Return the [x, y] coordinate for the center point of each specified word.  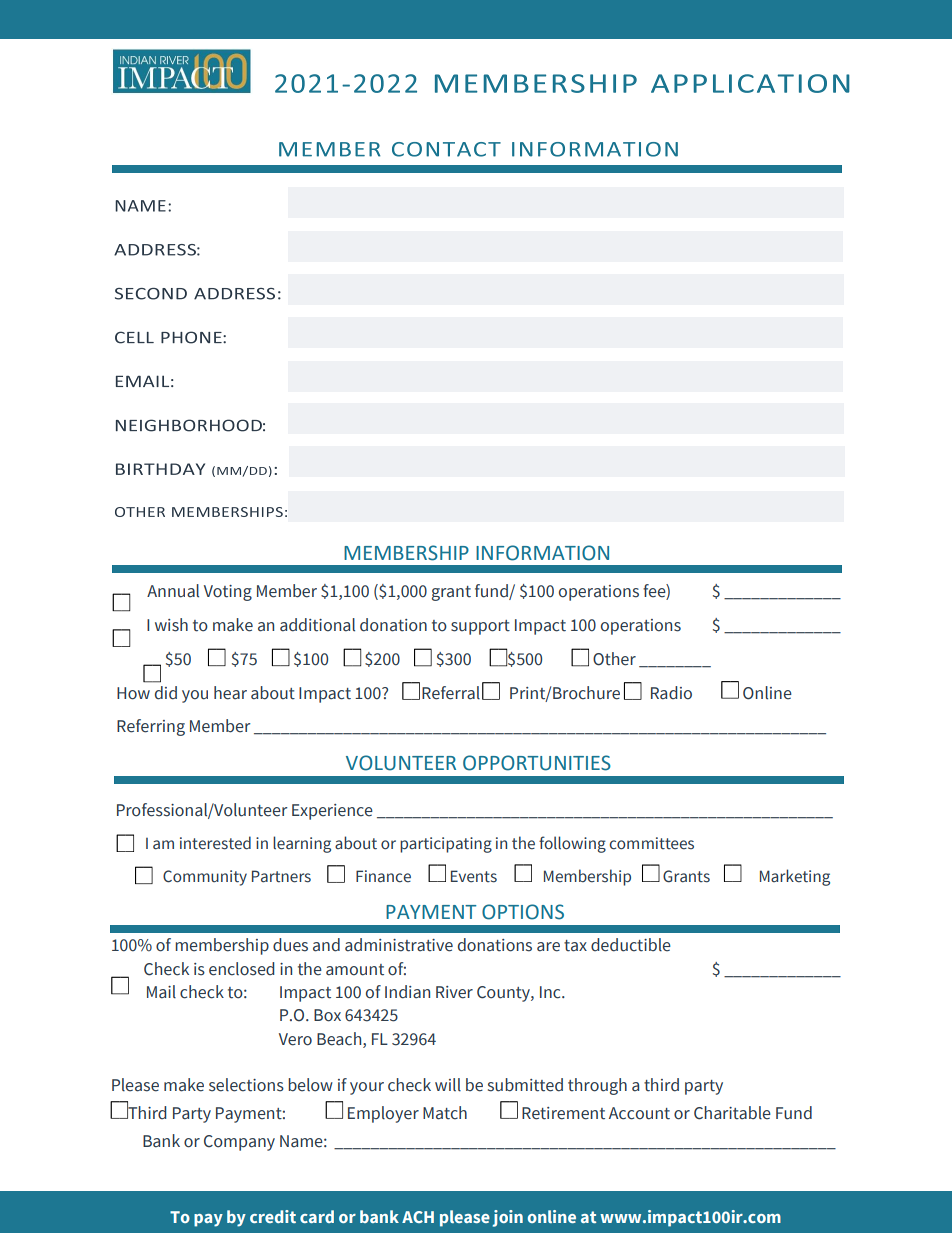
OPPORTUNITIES [537, 763]
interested [215, 843]
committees [651, 843]
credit [273, 1216]
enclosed [241, 969]
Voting [228, 593]
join [507, 1218]
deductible [631, 945]
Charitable [732, 1113]
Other [614, 659]
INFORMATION [542, 553]
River [454, 992]
